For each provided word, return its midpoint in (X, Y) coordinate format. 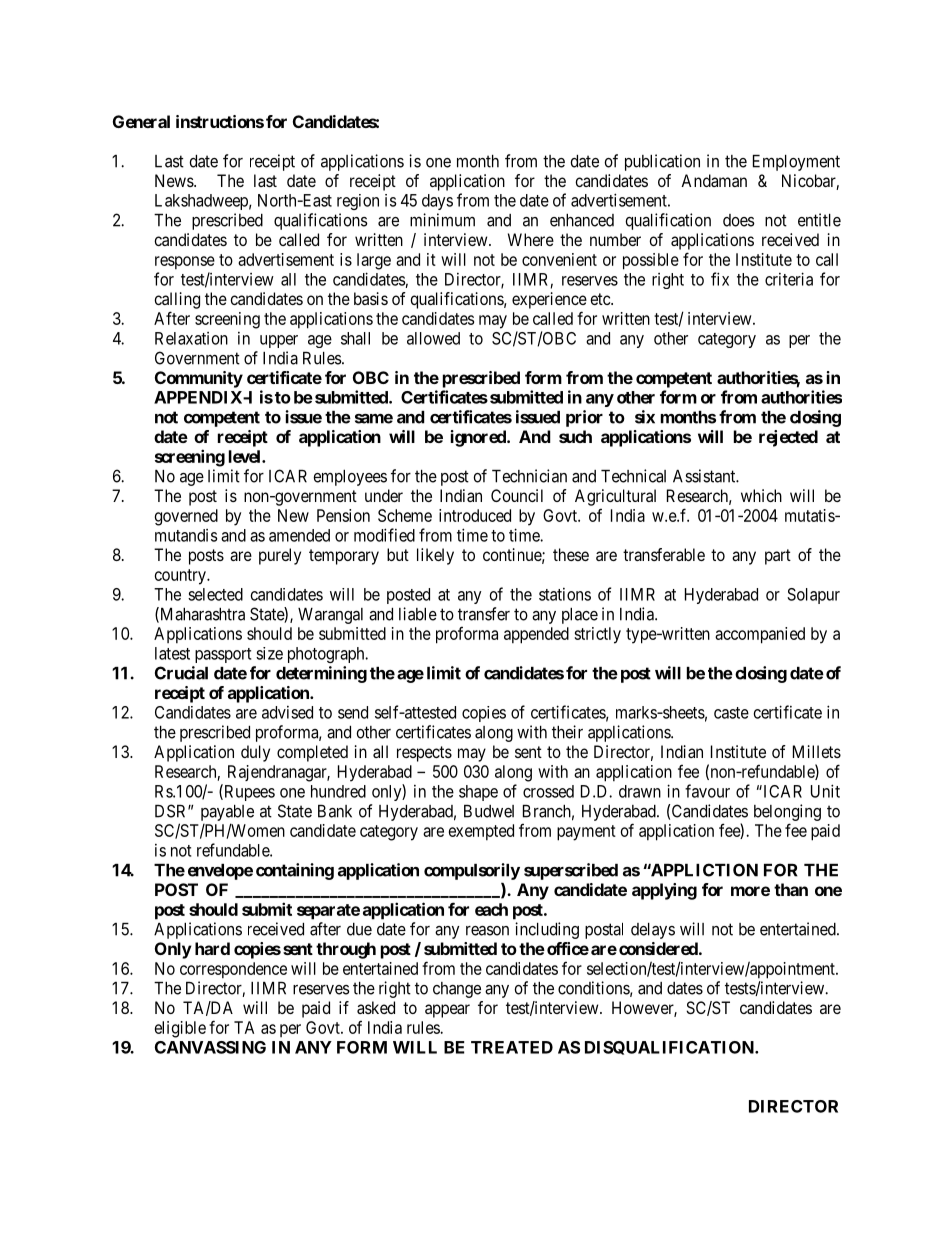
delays (653, 931)
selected (215, 594)
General (141, 121)
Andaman (714, 180)
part (778, 557)
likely (435, 556)
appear (447, 1011)
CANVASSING (210, 1047)
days (437, 202)
